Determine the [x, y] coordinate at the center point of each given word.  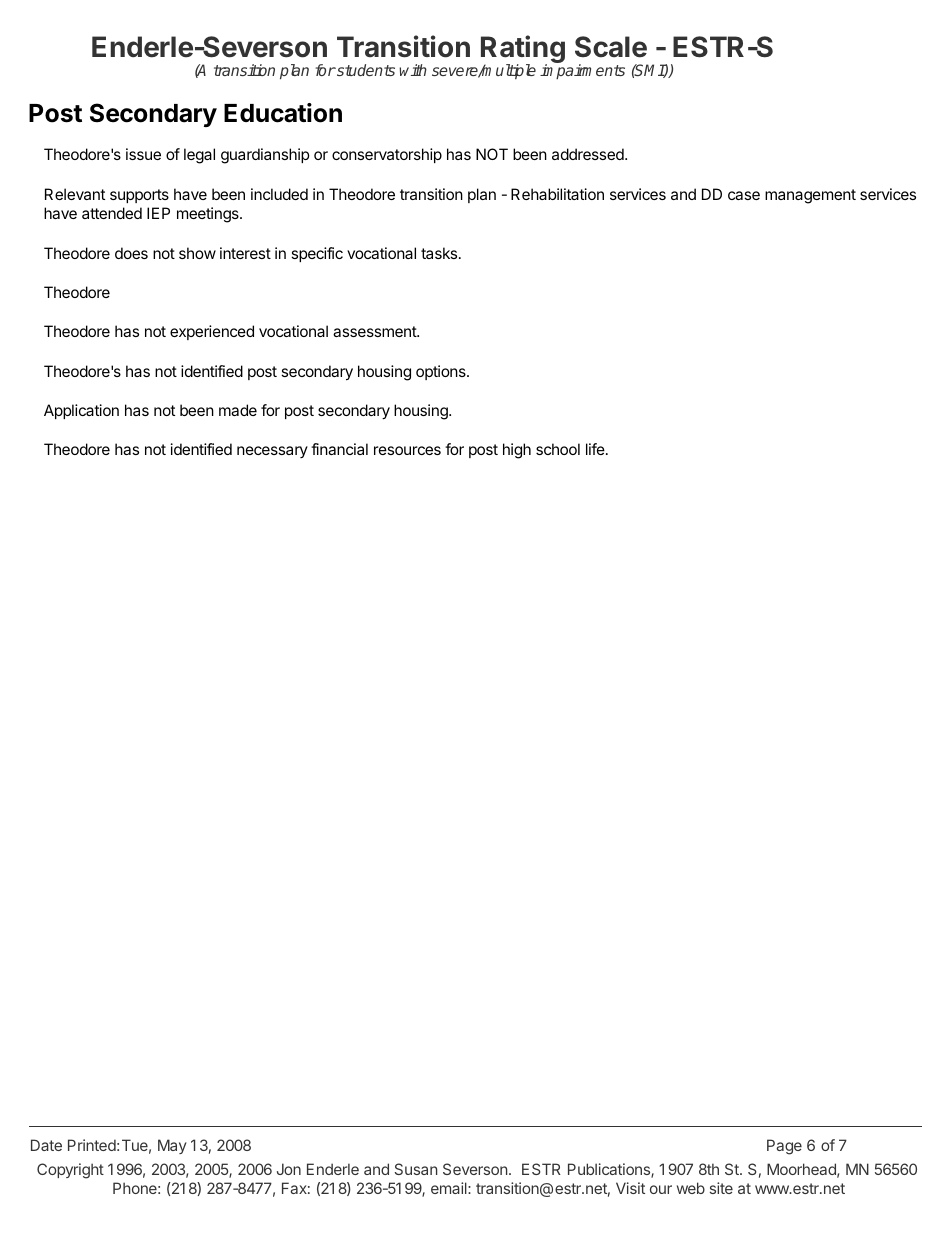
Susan [416, 1169]
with [413, 70]
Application [81, 411]
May [172, 1146]
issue [143, 154]
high [517, 451]
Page [784, 1147]
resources [407, 450]
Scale [611, 47]
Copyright [70, 1171]
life [596, 449]
